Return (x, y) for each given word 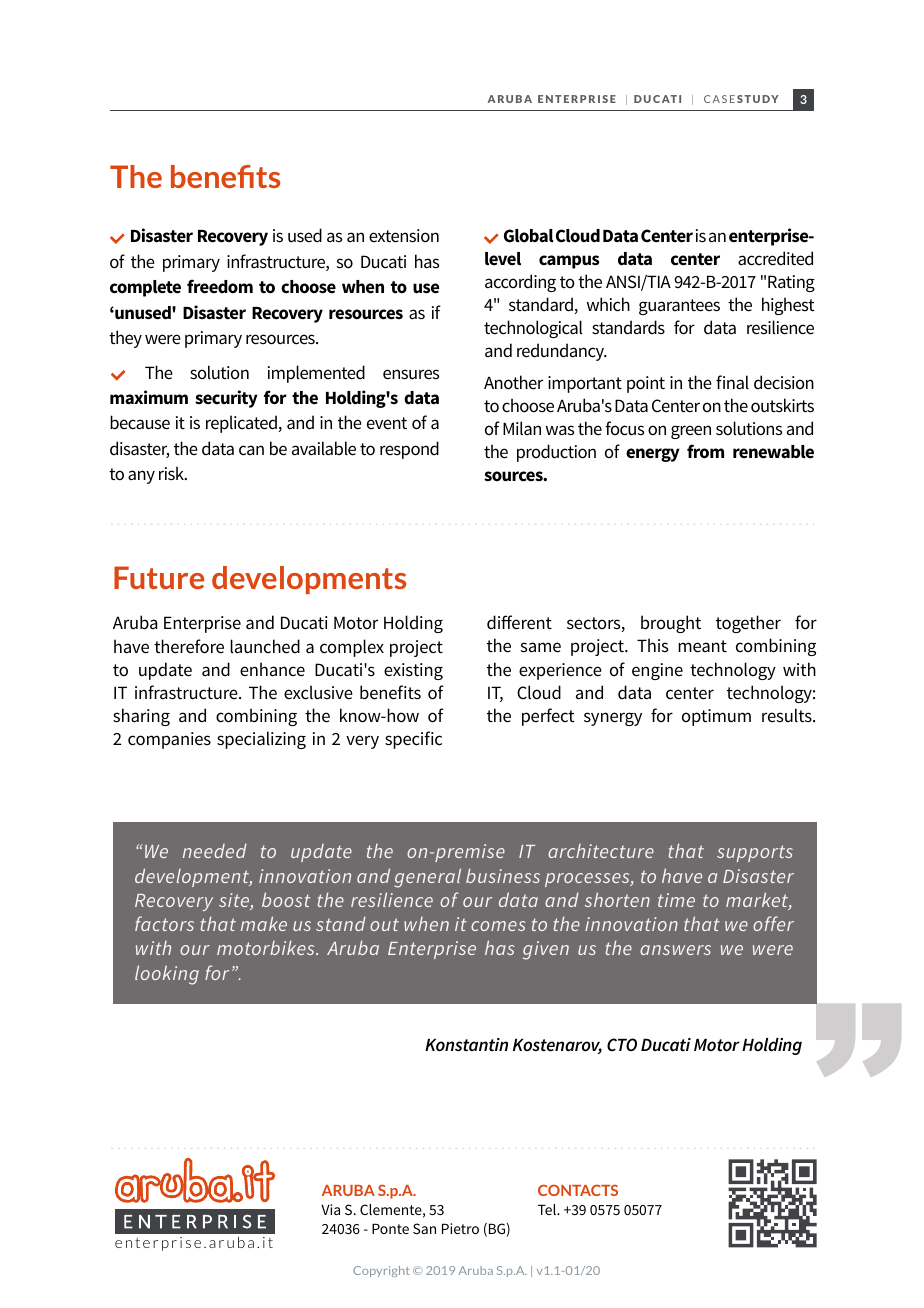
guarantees (679, 307)
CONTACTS (578, 1190)
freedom (220, 286)
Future (159, 577)
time (676, 900)
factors (164, 923)
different (519, 622)
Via (330, 1209)
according (520, 283)
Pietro (460, 1228)
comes (498, 926)
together (748, 624)
